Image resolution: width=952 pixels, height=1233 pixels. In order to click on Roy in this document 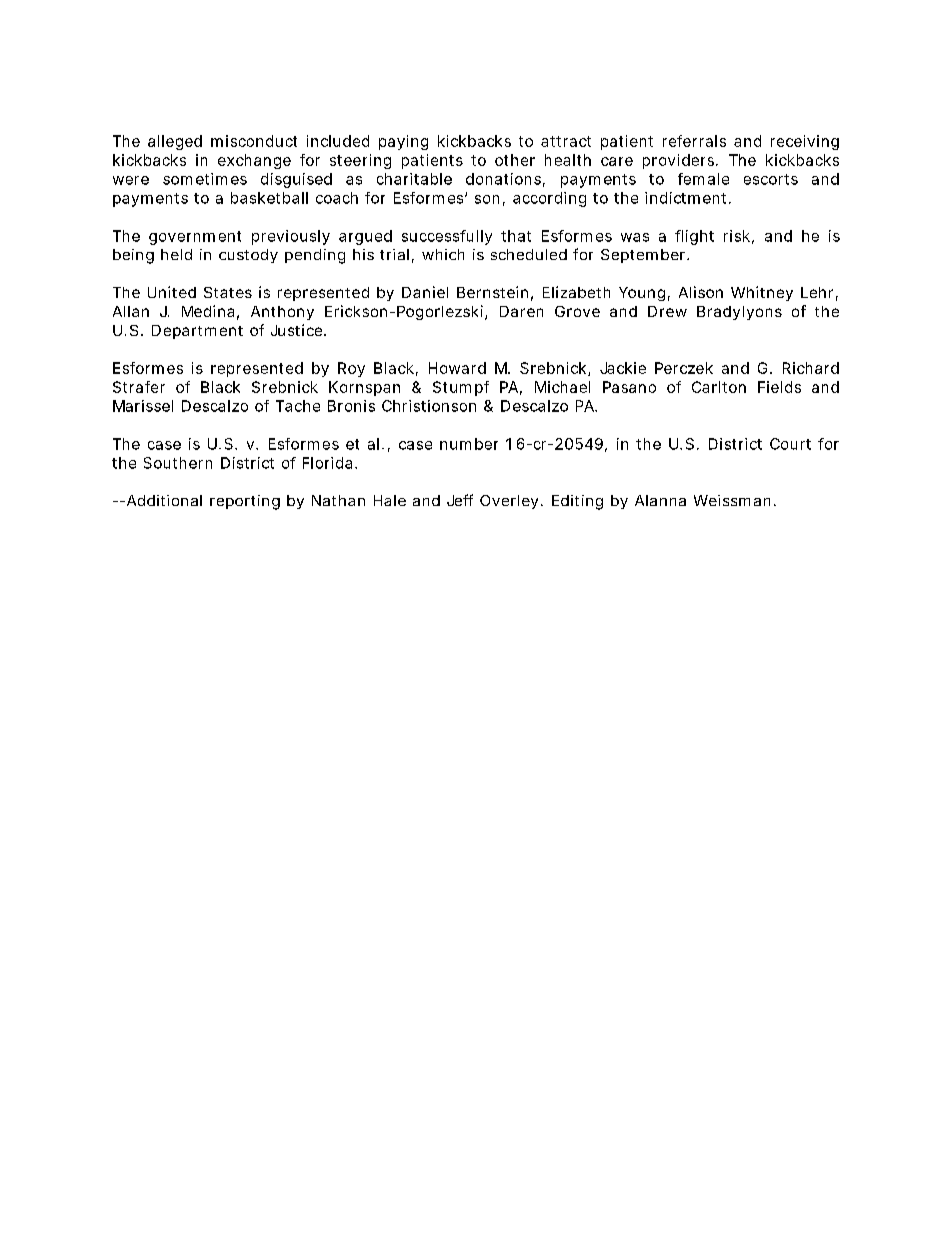, I will do `click(351, 369)`.
